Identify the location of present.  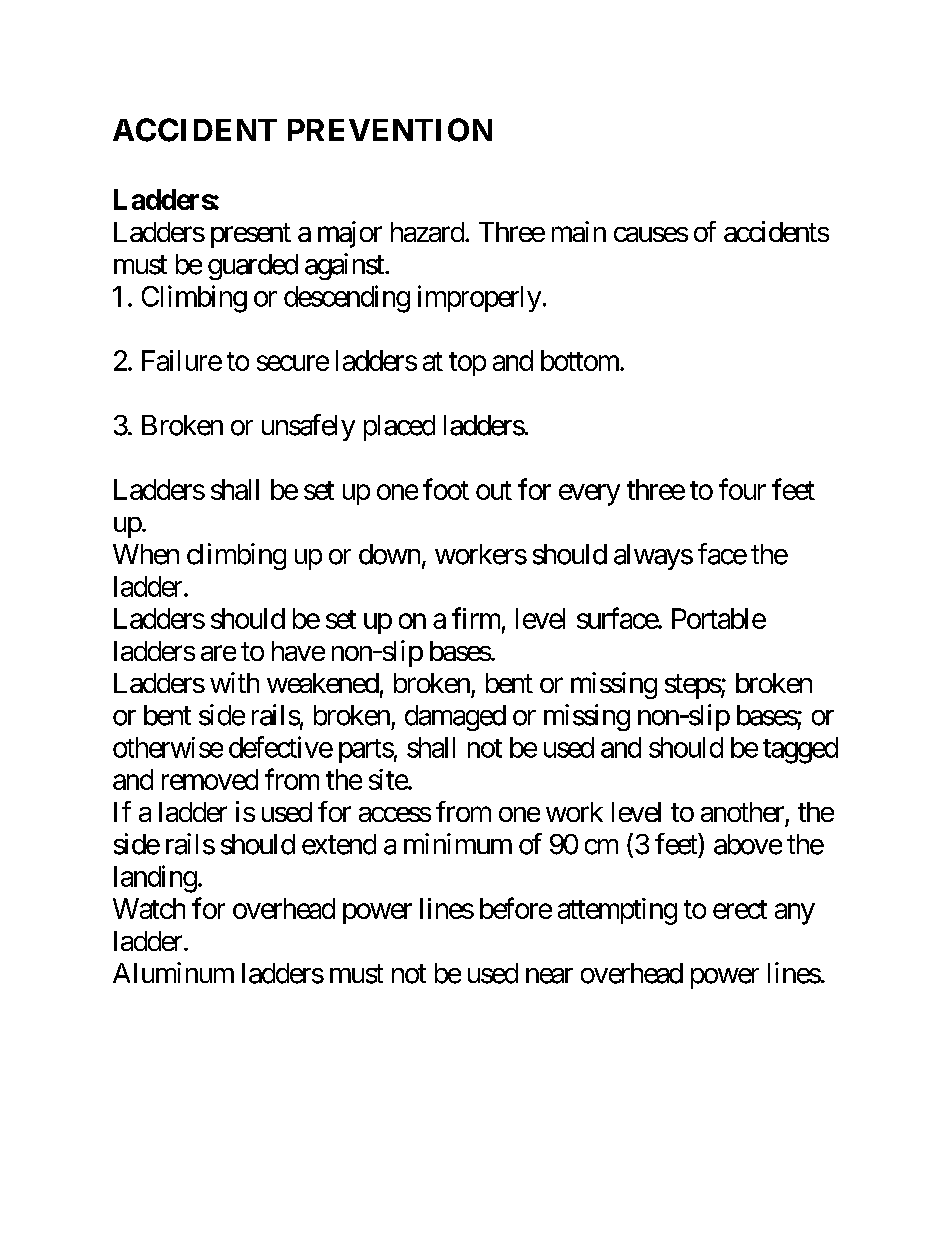
(251, 235).
